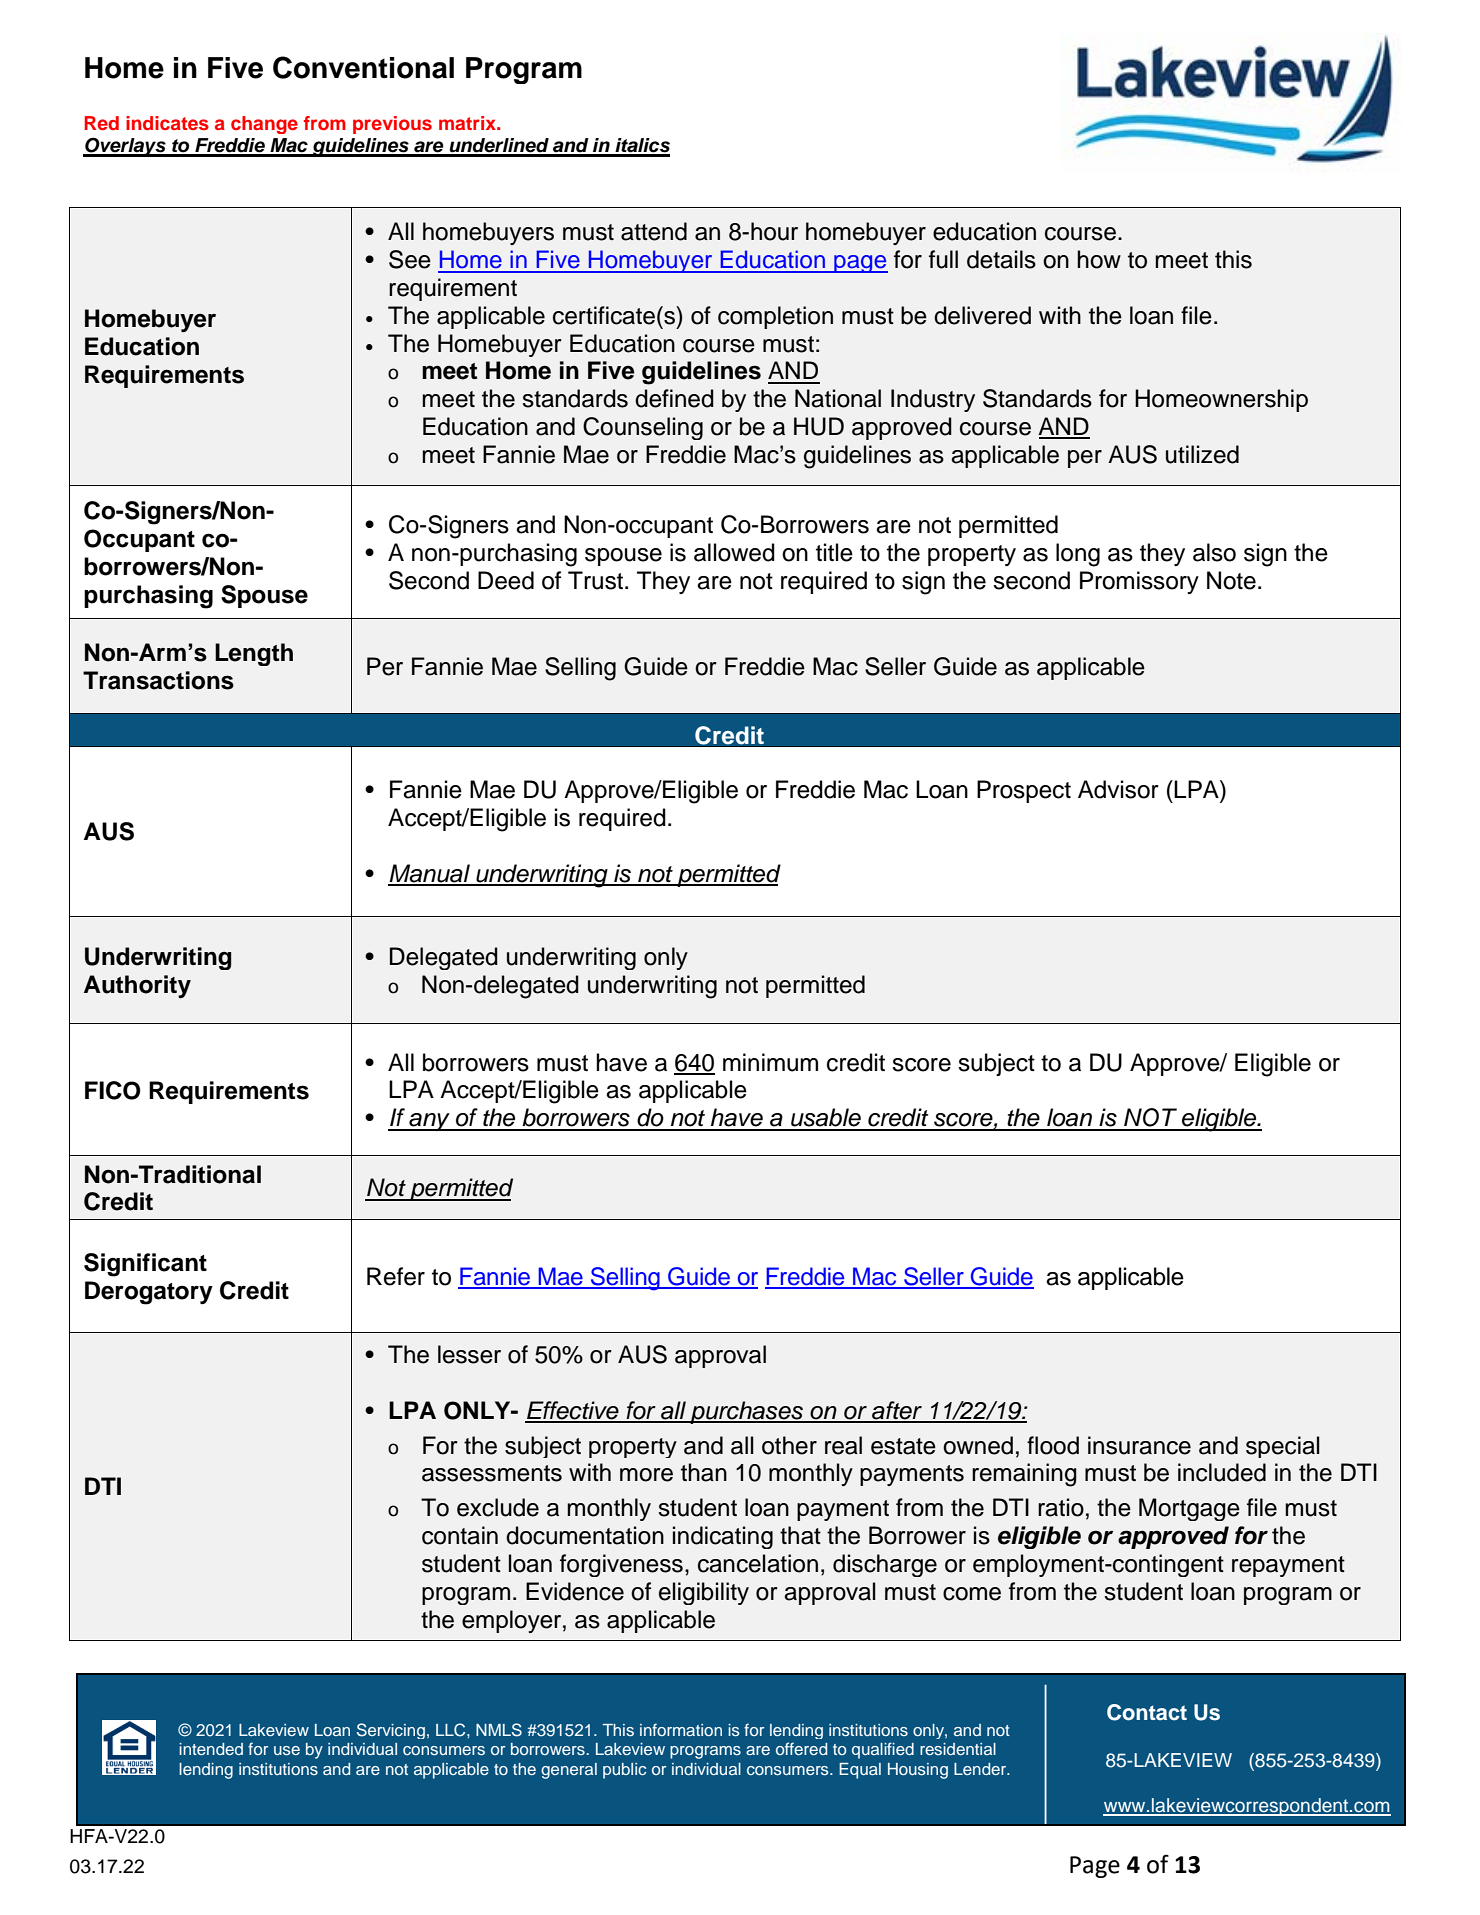 This screenshot has height=1915, width=1480. Describe the element at coordinates (211, 1749) in the screenshot. I see `intended` at that location.
